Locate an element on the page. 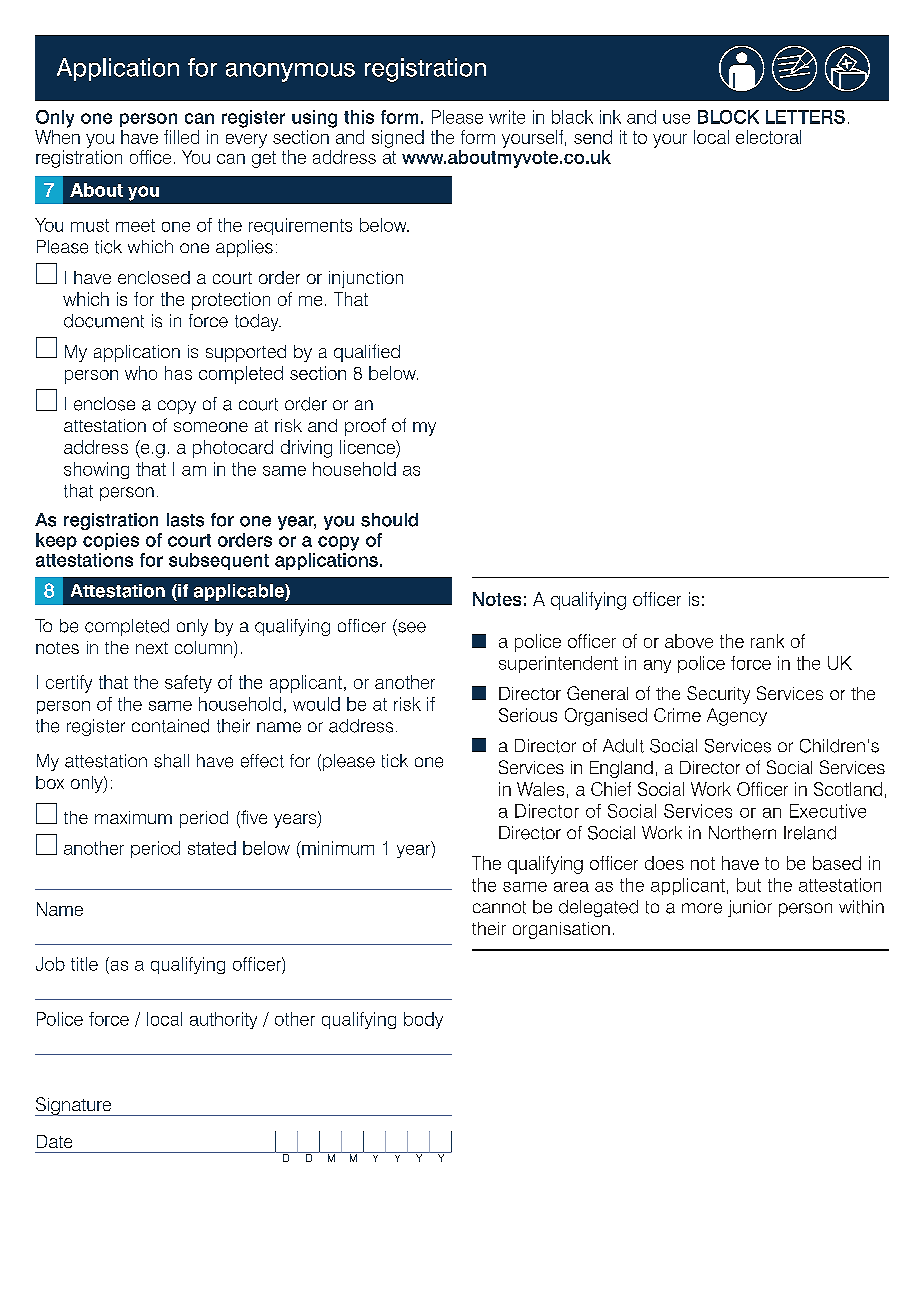 Image resolution: width=924 pixels, height=1308 pixels. shall is located at coordinates (171, 761).
